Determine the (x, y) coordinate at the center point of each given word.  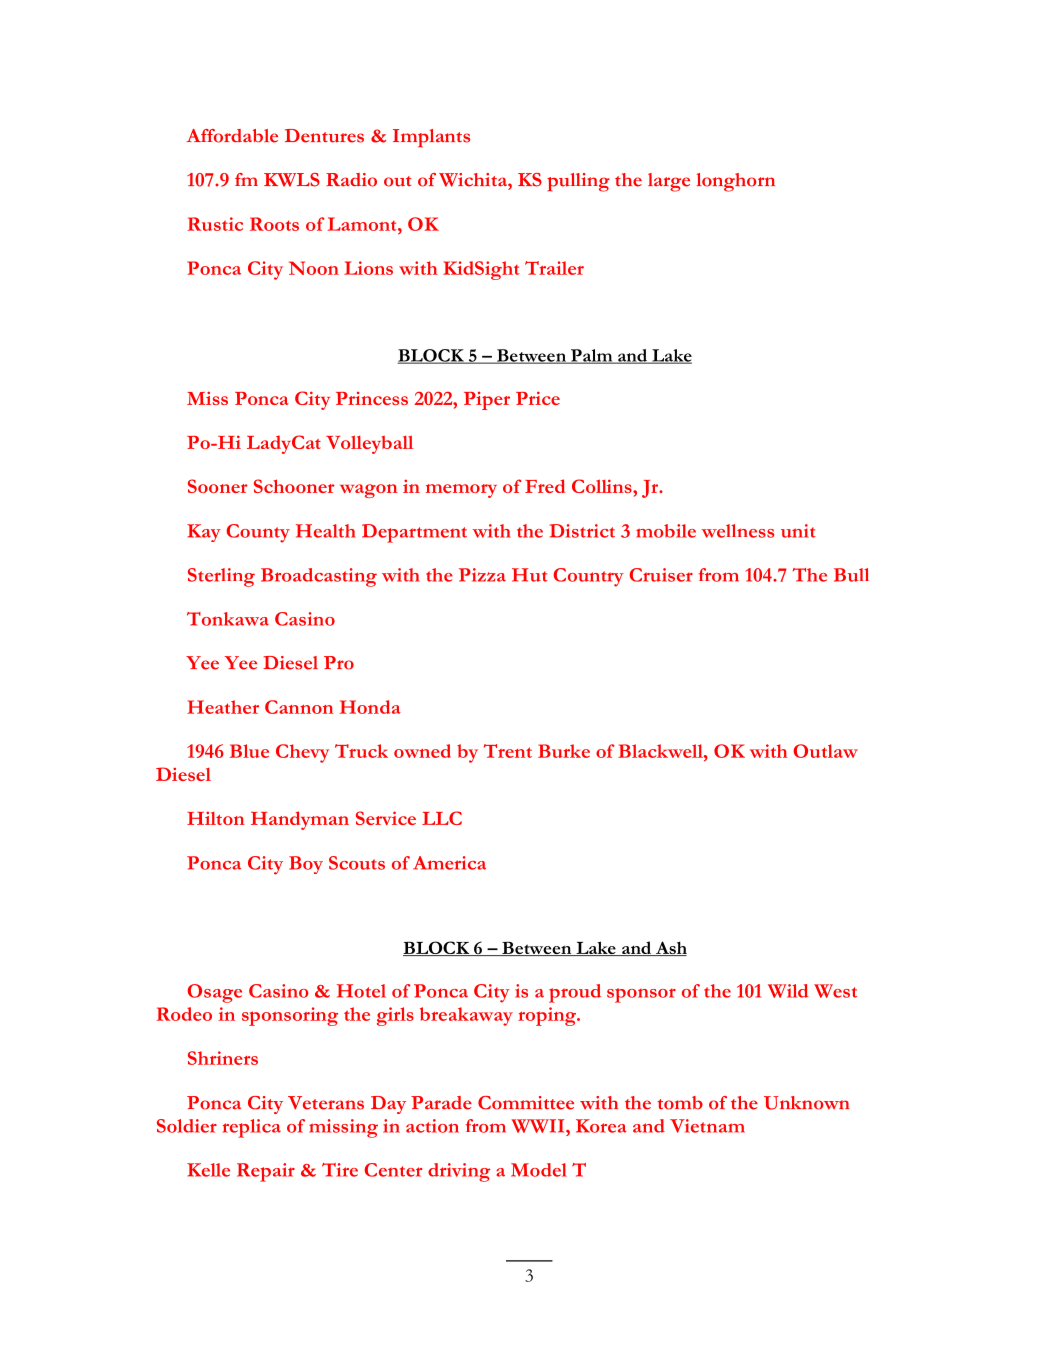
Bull (851, 575)
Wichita (474, 180)
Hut (530, 575)
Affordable (232, 136)
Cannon (299, 707)
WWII (539, 1126)
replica (252, 1128)
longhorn (736, 182)
